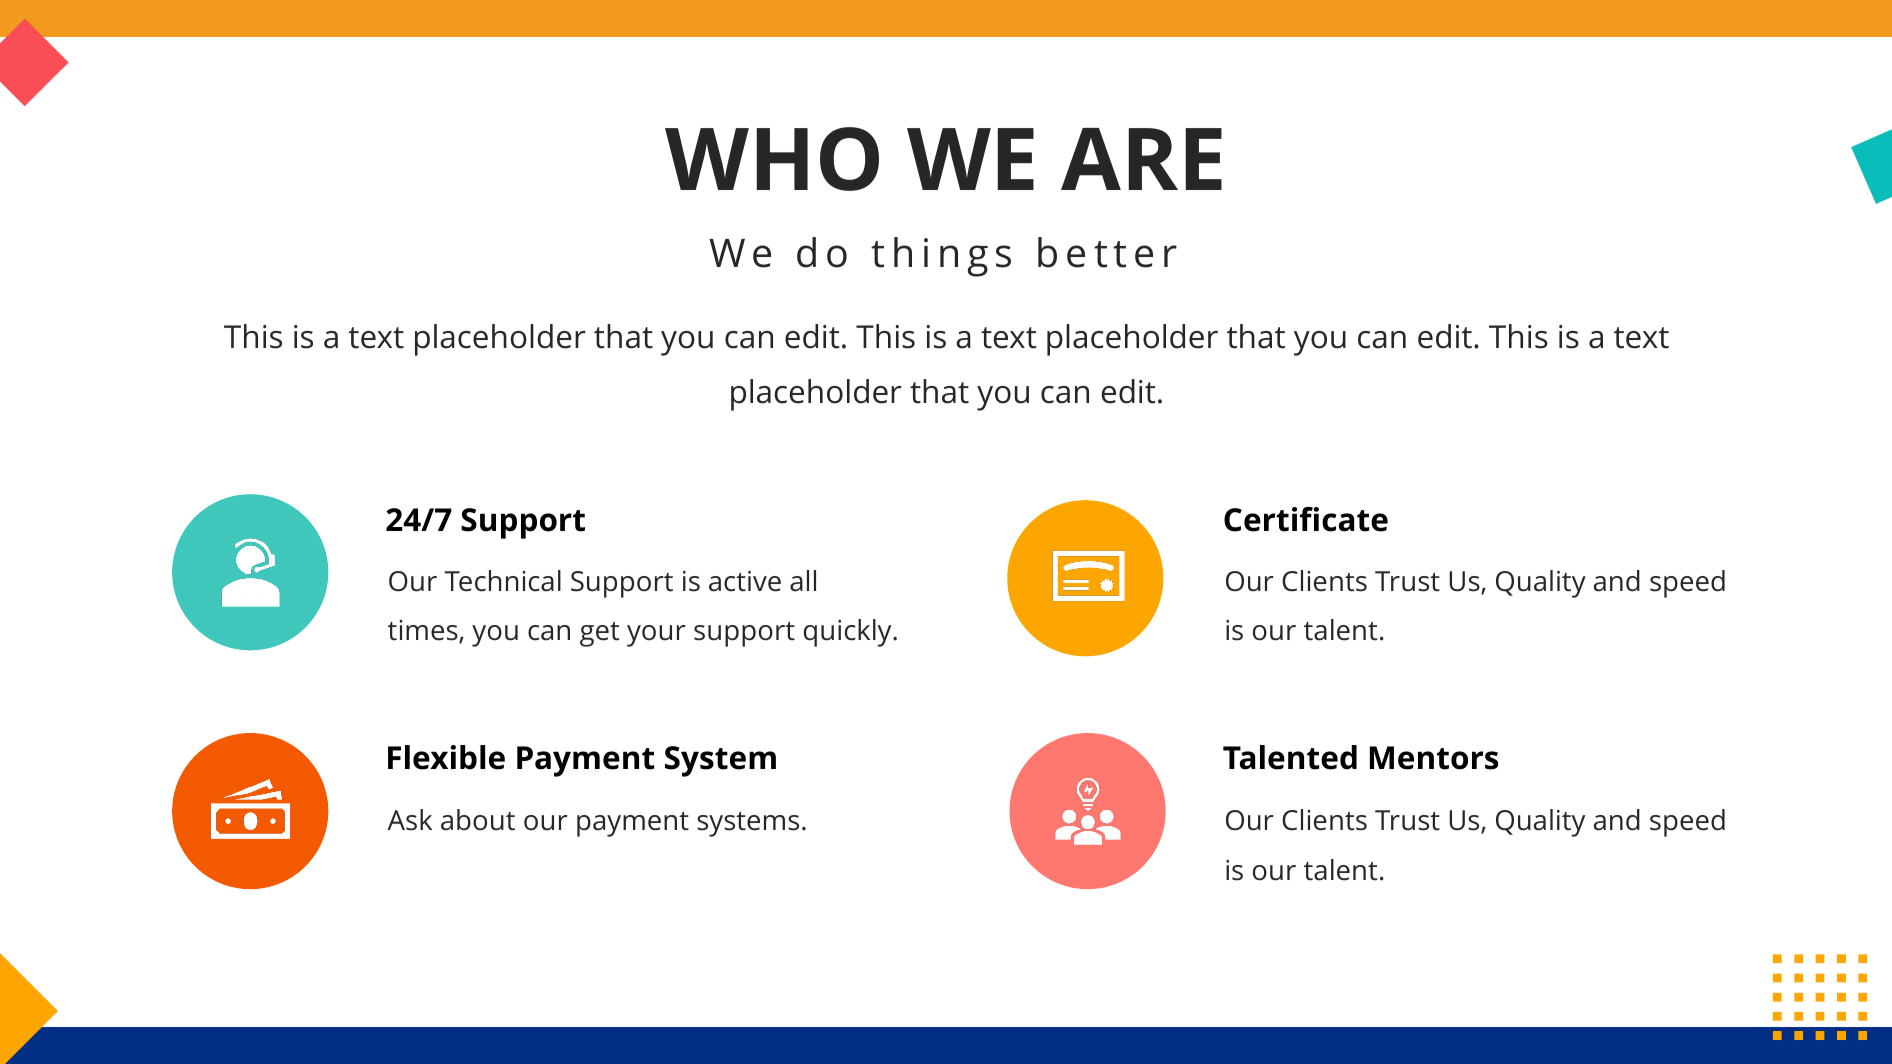  Describe the element at coordinates (502, 581) in the image. I see `Technical` at that location.
